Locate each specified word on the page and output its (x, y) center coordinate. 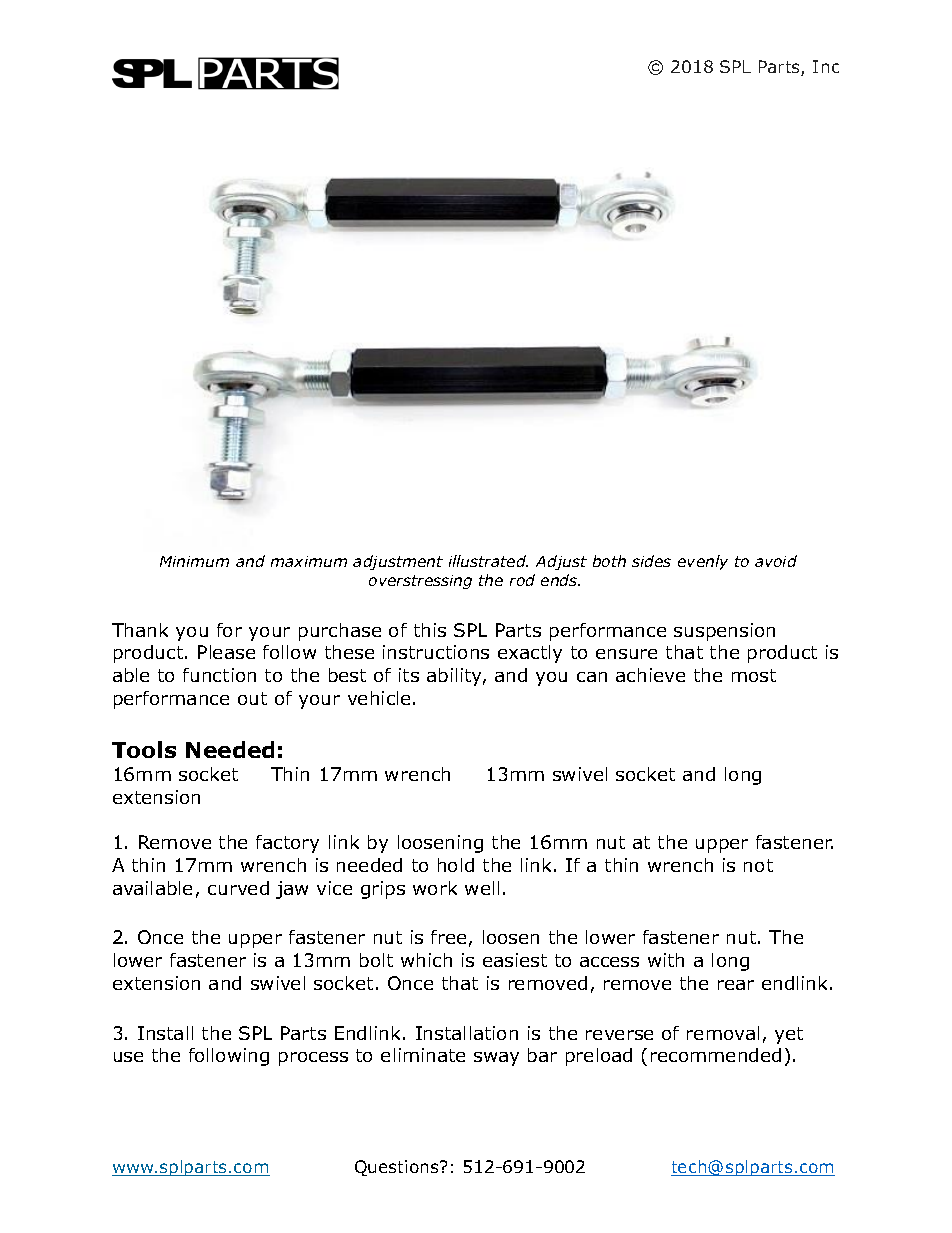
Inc (826, 66)
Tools (144, 749)
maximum (309, 561)
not (758, 865)
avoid (776, 561)
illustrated (488, 561)
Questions (398, 1168)
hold (456, 865)
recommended (716, 1055)
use (128, 1057)
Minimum (194, 561)
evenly (703, 562)
